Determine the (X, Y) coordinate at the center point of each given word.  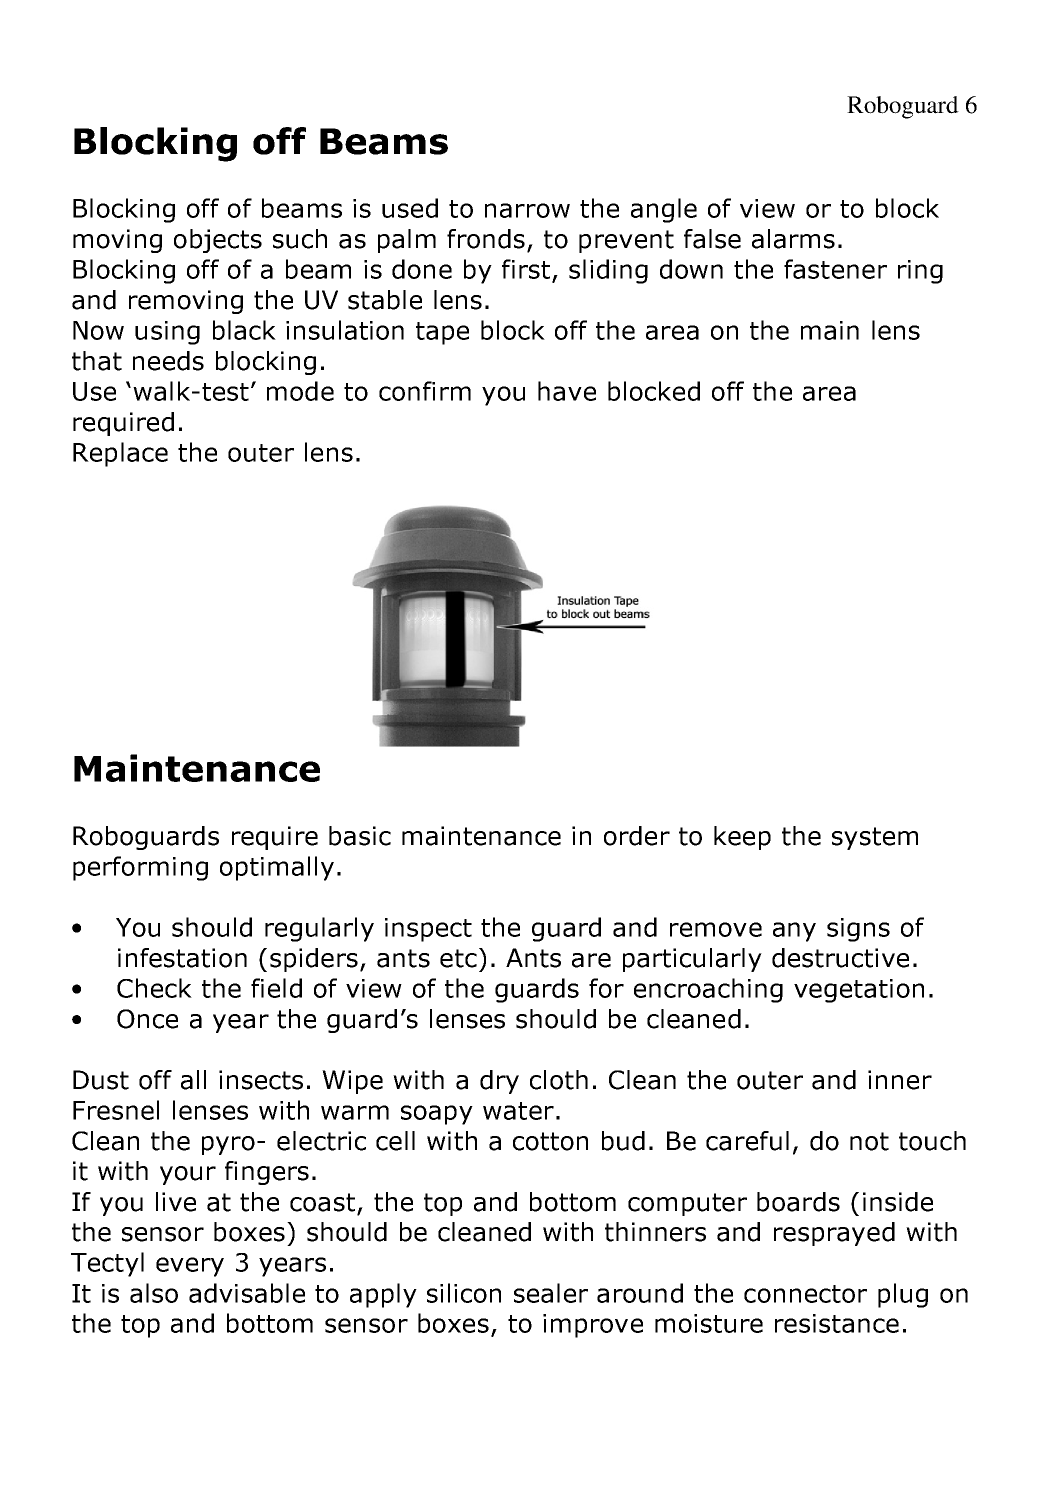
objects (218, 241)
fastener (835, 269)
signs (858, 930)
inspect (428, 930)
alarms (793, 239)
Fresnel (116, 1110)
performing (140, 868)
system (875, 838)
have (567, 391)
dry (499, 1082)
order (637, 836)
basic (360, 836)
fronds (486, 239)
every (190, 1267)
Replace (120, 454)
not (869, 1141)
